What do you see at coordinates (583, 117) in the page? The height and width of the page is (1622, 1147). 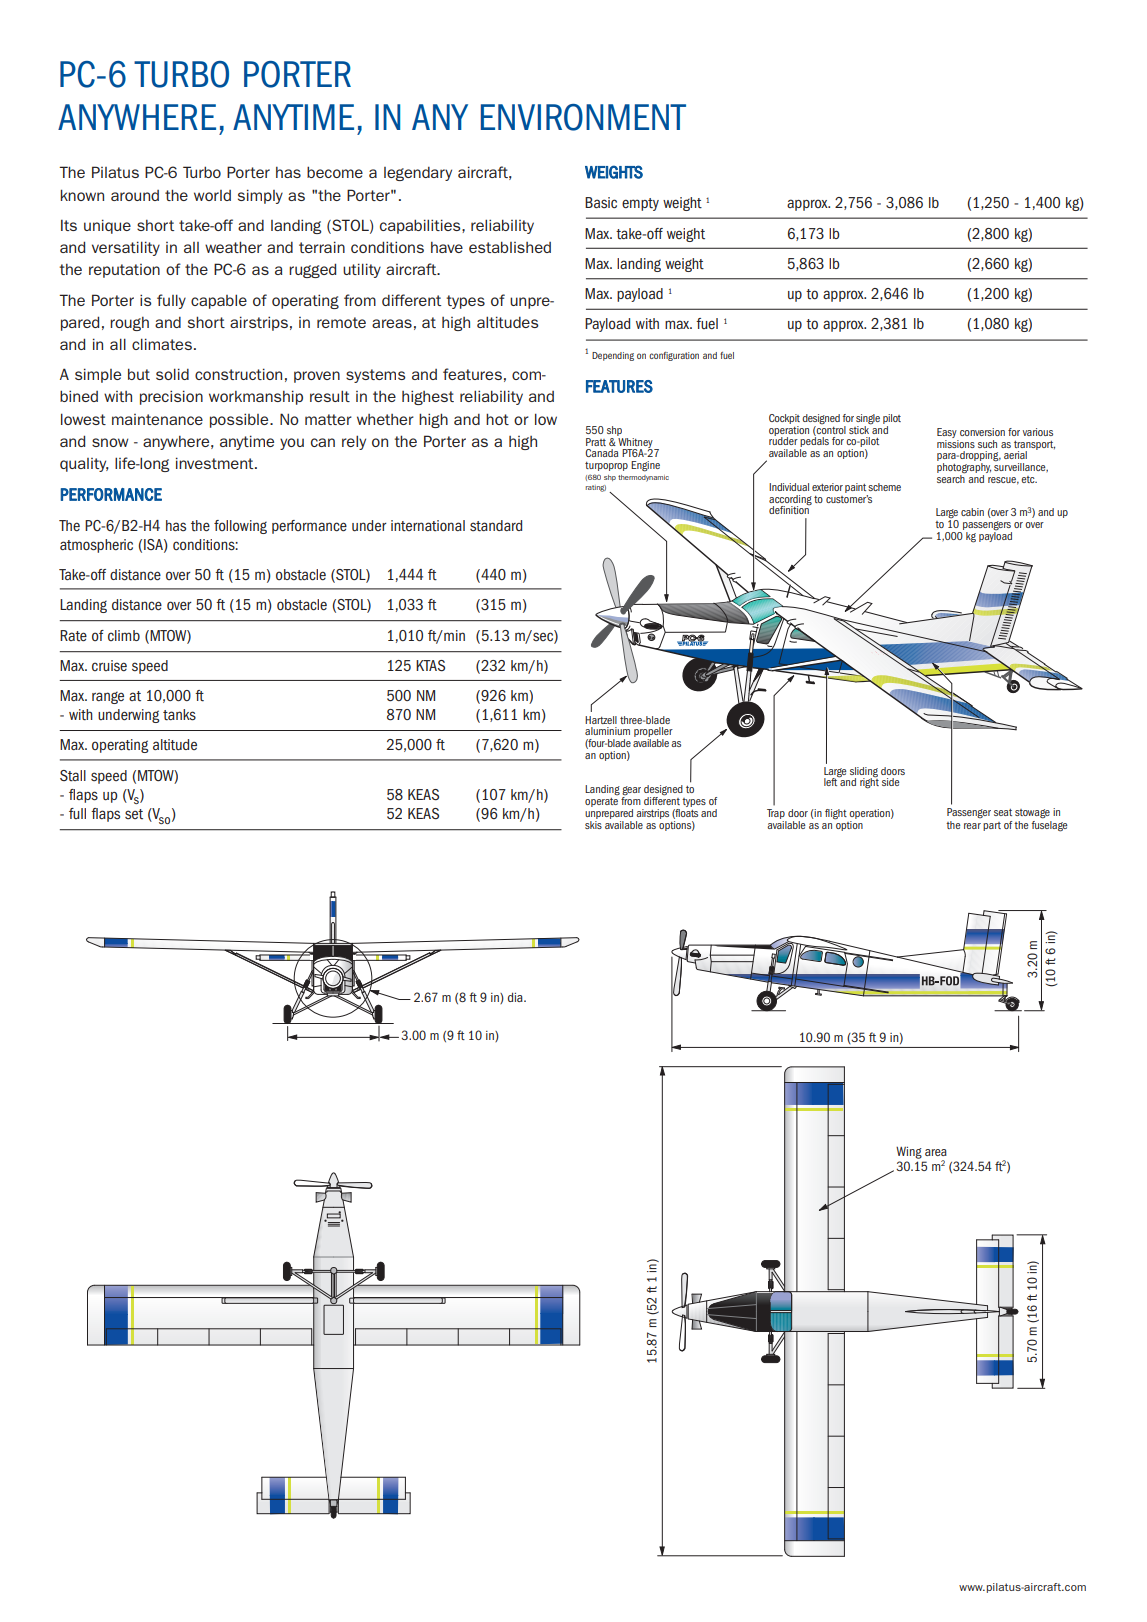 I see `ENVIRONMENT` at bounding box center [583, 117].
